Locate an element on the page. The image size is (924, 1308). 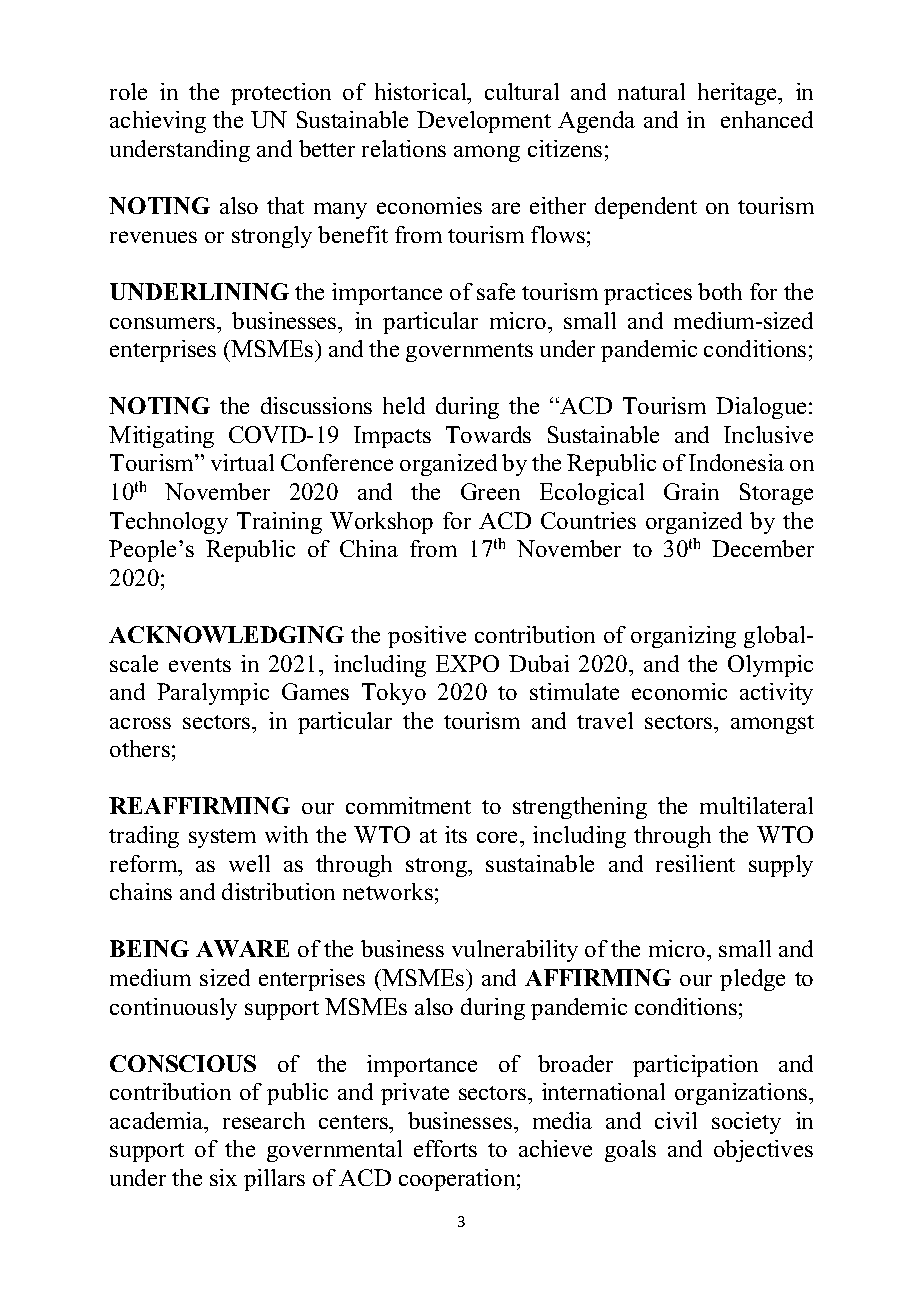
Technology is located at coordinates (169, 523).
